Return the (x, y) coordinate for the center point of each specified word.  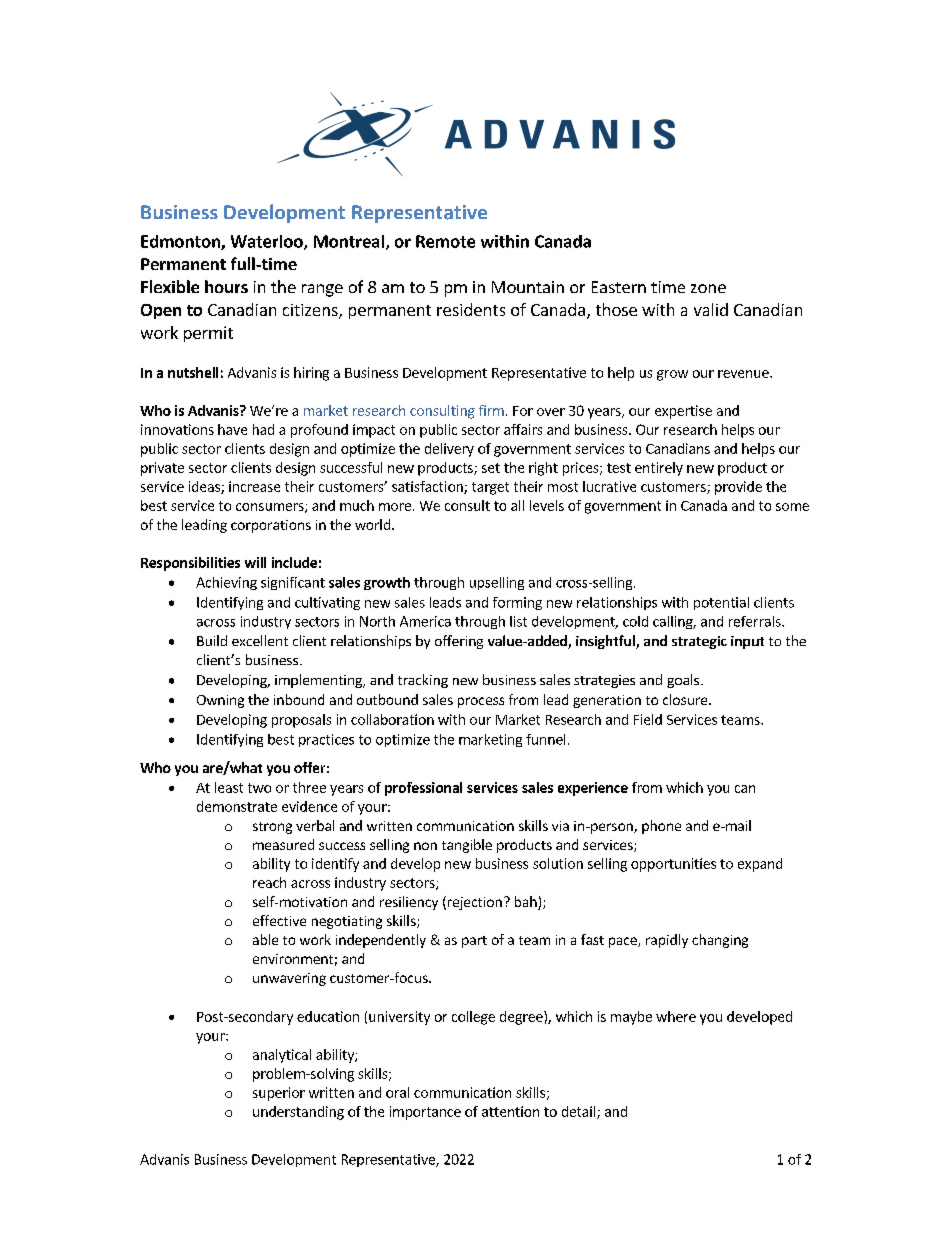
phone (661, 827)
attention (510, 1111)
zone (708, 288)
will (255, 562)
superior (279, 1094)
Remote (445, 241)
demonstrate (237, 806)
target (490, 488)
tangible (467, 846)
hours (226, 286)
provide (738, 488)
